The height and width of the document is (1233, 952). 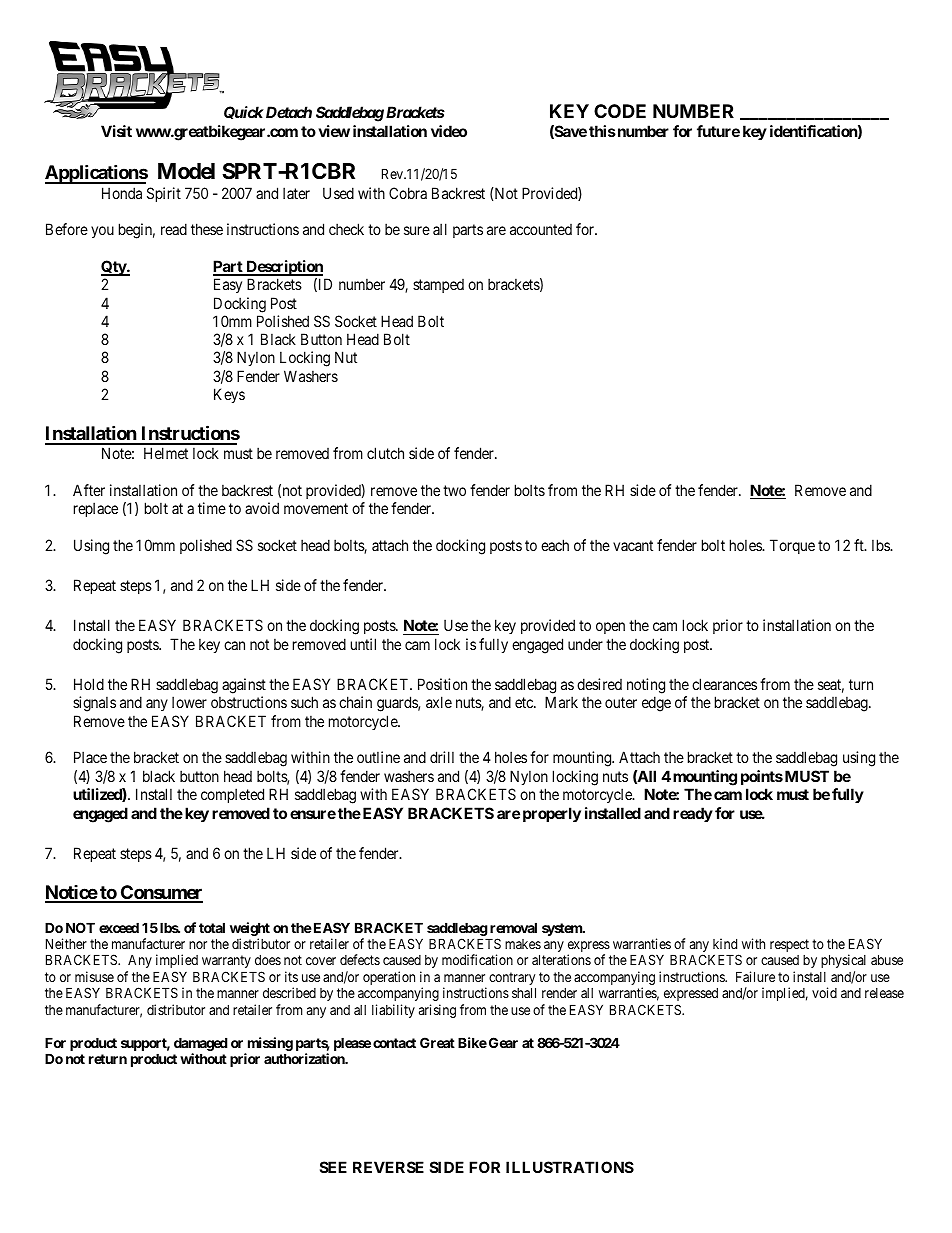 I want to click on damaged, so click(x=201, y=1045).
